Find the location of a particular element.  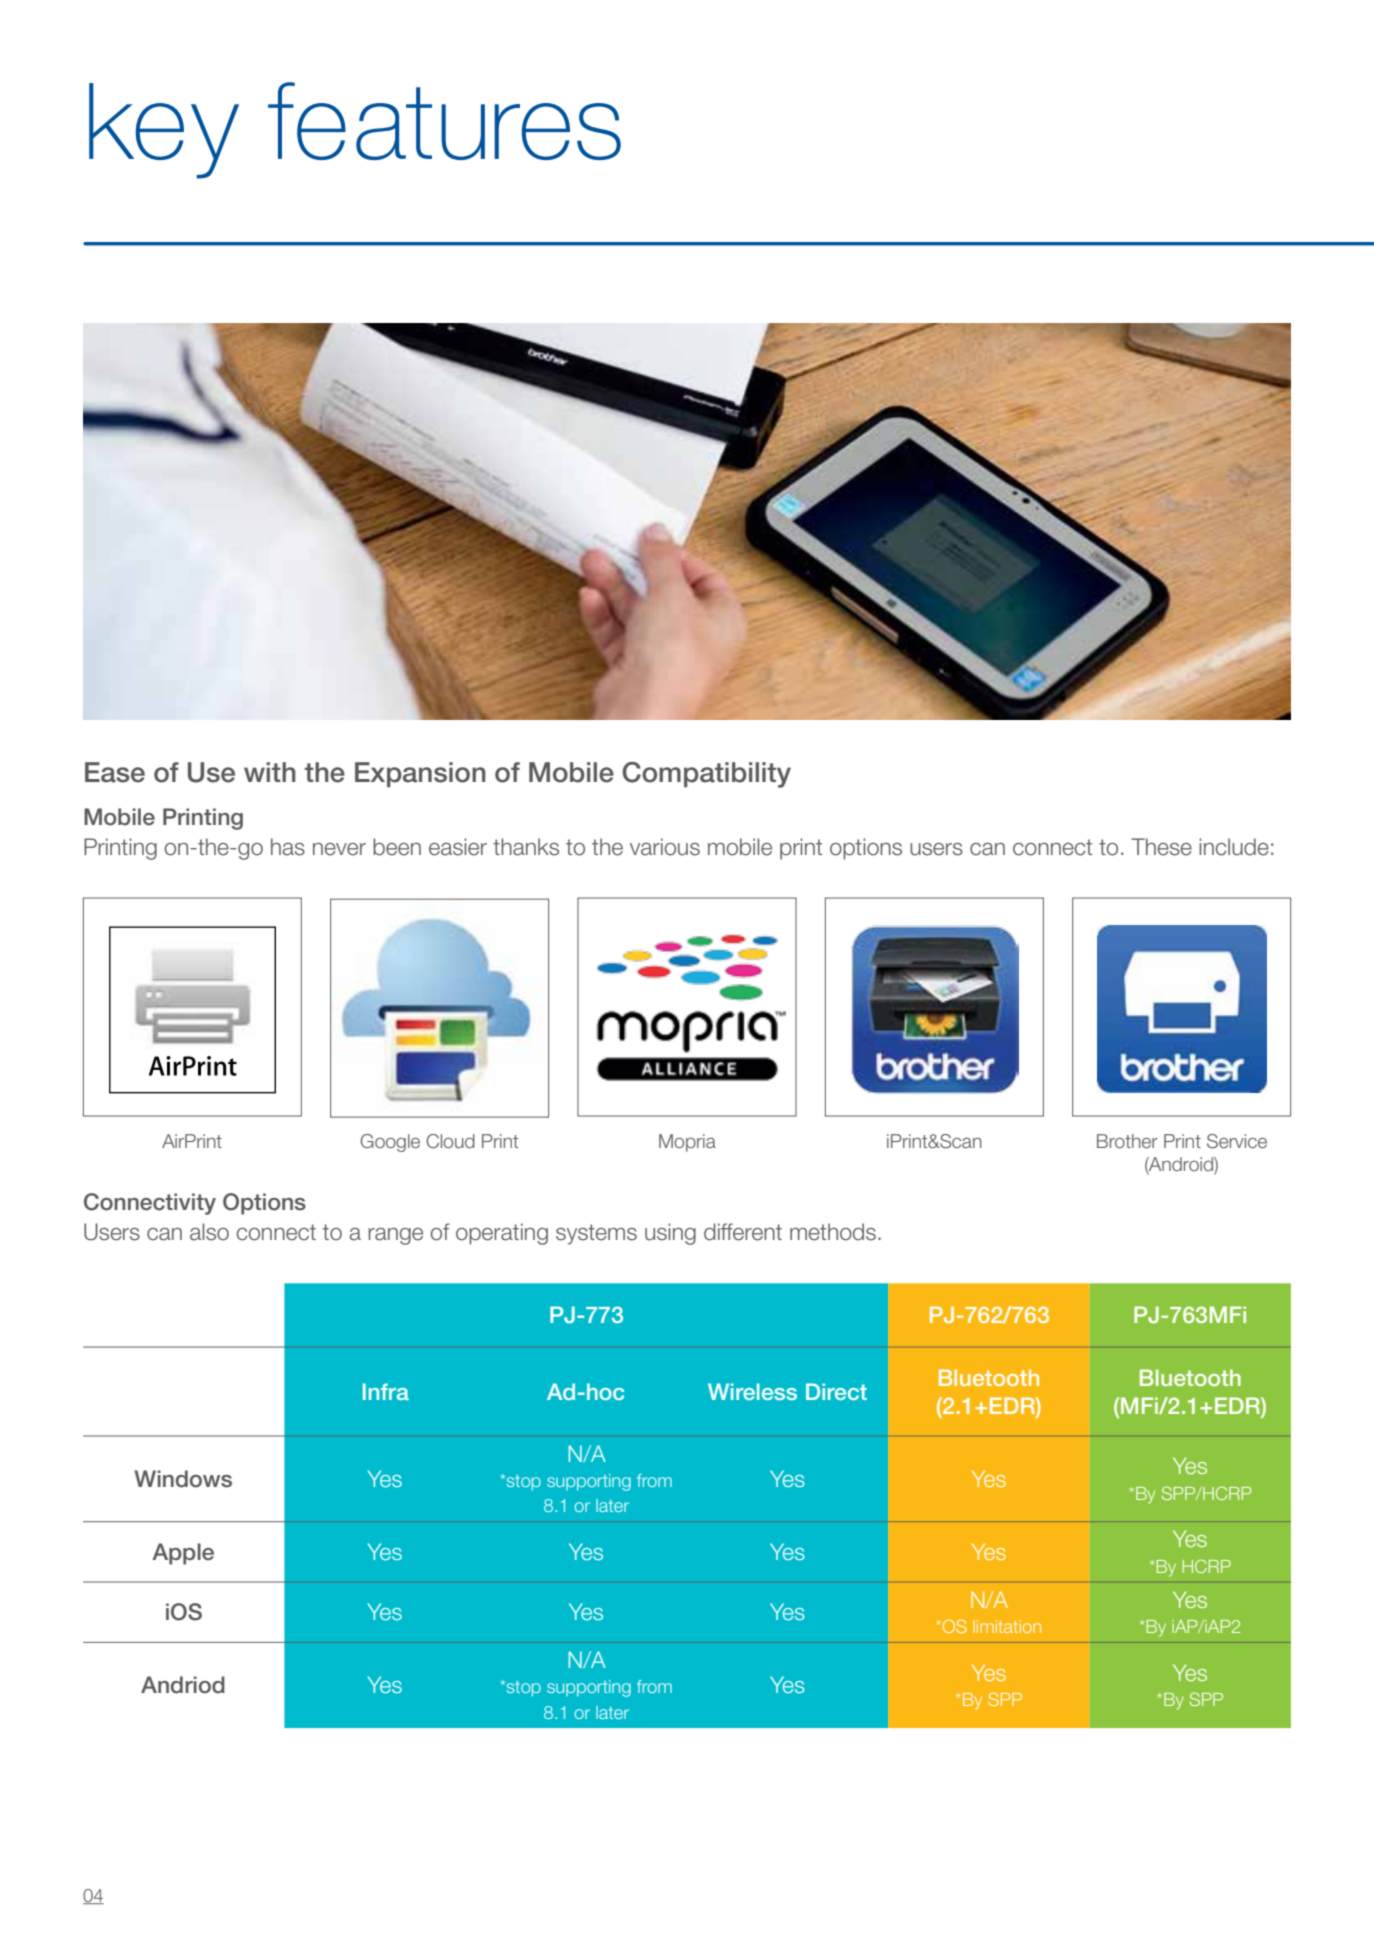

Apple is located at coordinates (183, 1554).
